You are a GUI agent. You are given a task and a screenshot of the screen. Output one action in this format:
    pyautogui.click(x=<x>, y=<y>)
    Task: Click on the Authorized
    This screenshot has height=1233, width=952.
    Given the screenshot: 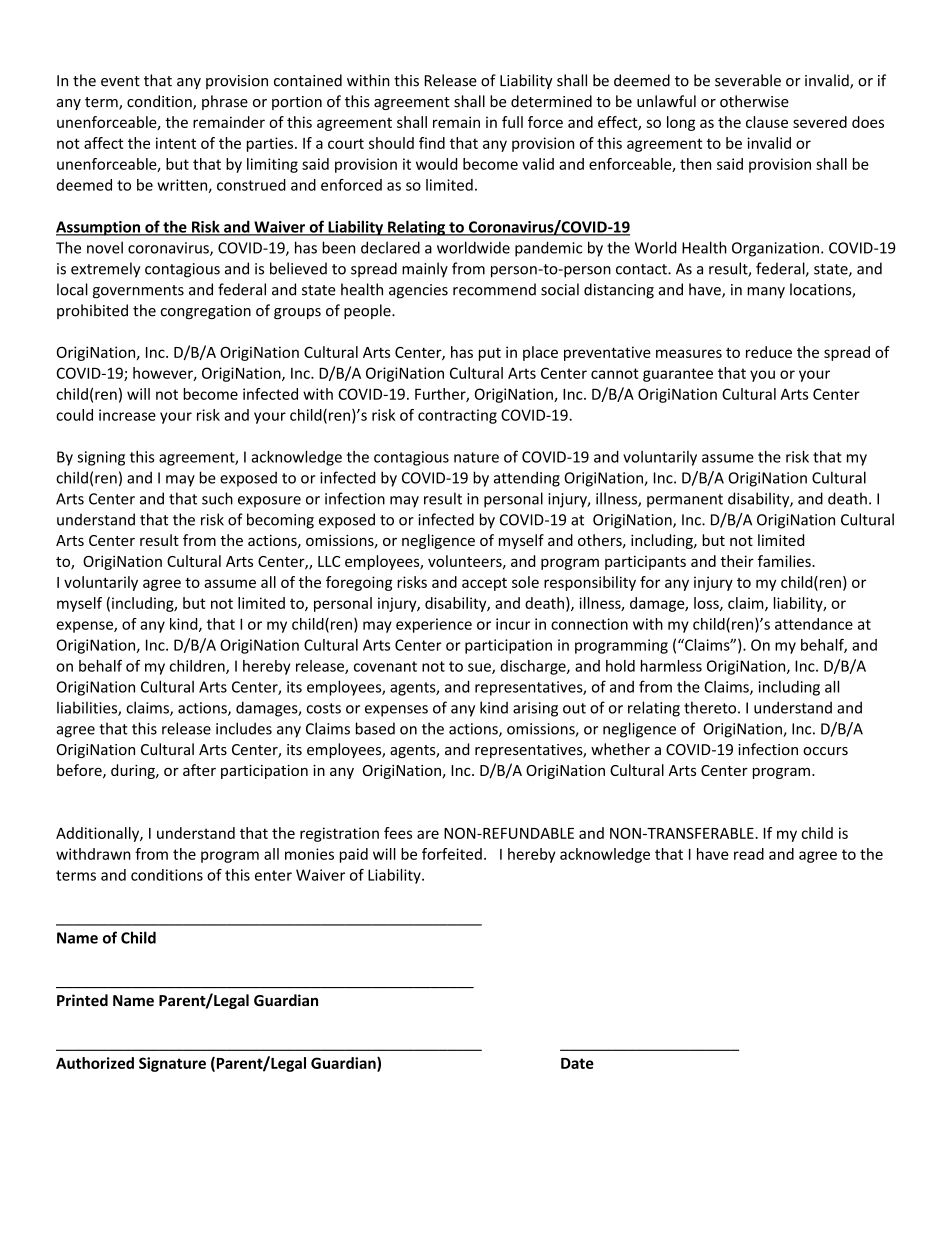 What is the action you would take?
    pyautogui.click(x=95, y=1063)
